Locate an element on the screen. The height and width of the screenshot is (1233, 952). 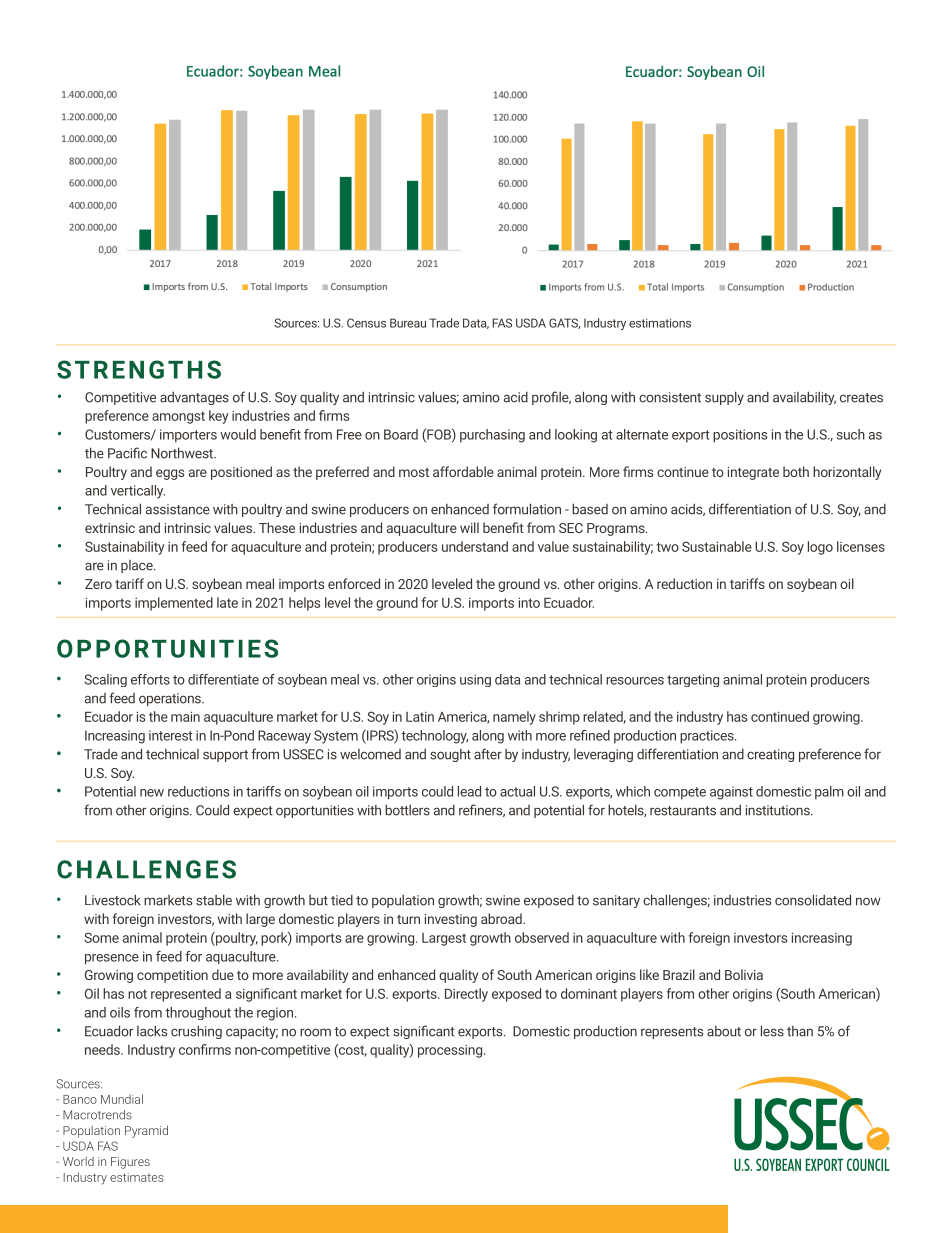
supply is located at coordinates (724, 398).
